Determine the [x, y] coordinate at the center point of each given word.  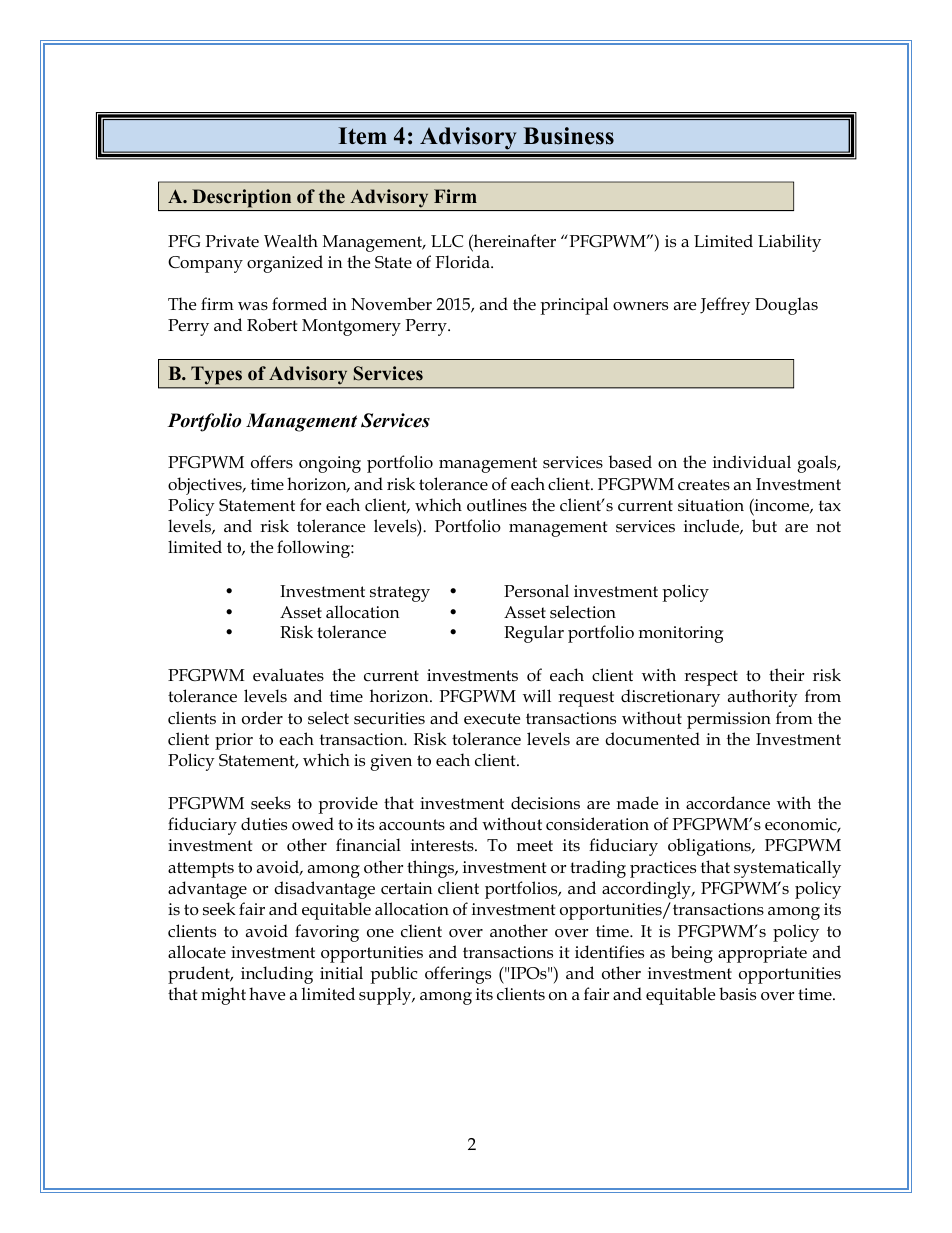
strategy [400, 594]
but [764, 526]
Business [569, 136]
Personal [536, 591]
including [277, 975]
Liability [789, 243]
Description [241, 198]
